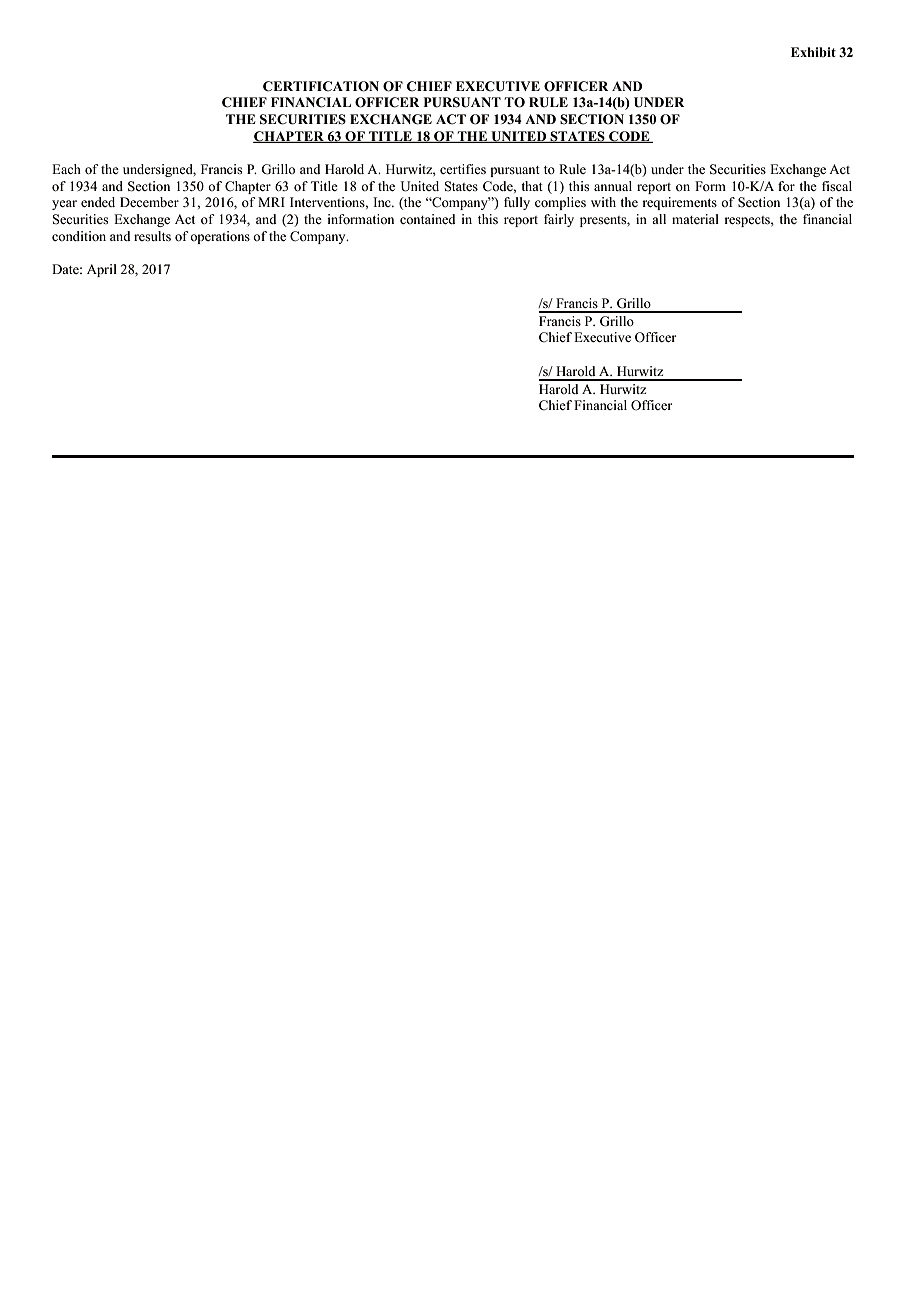  What do you see at coordinates (532, 186) in the document?
I see `that` at bounding box center [532, 186].
